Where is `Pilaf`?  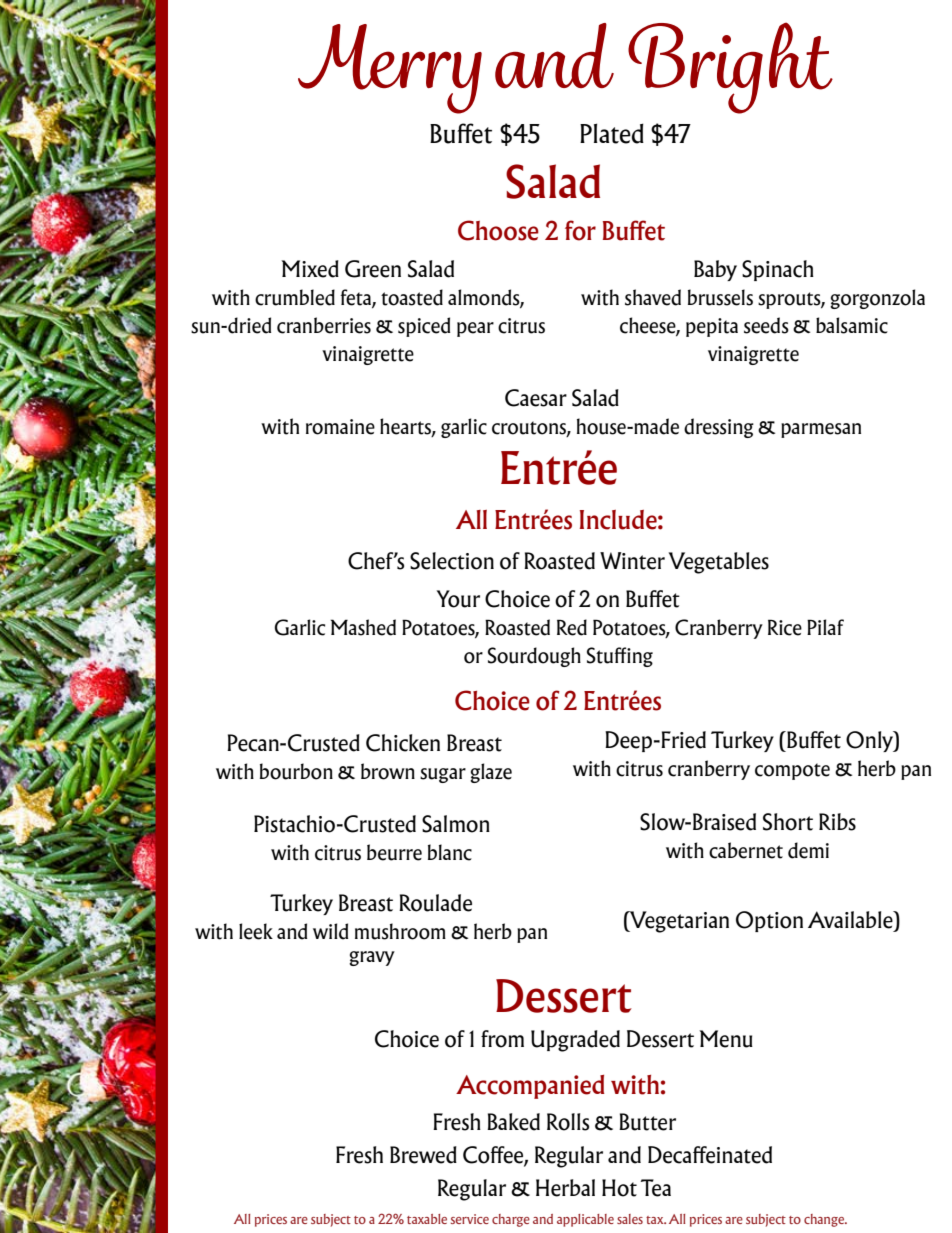 Pilaf is located at coordinates (825, 627).
